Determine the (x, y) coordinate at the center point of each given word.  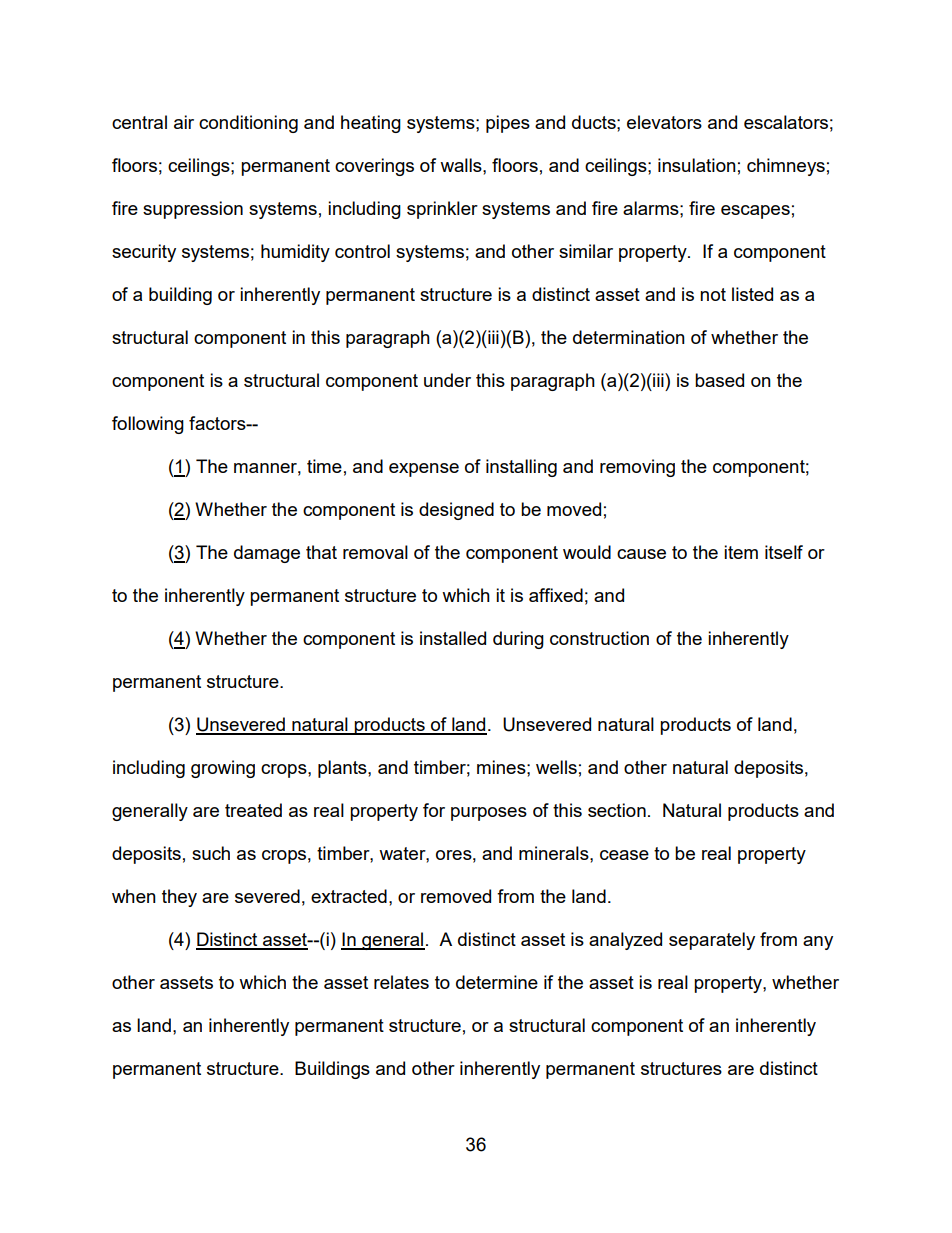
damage (267, 554)
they (179, 898)
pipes (508, 124)
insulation (697, 165)
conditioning (248, 124)
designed (456, 511)
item (741, 552)
